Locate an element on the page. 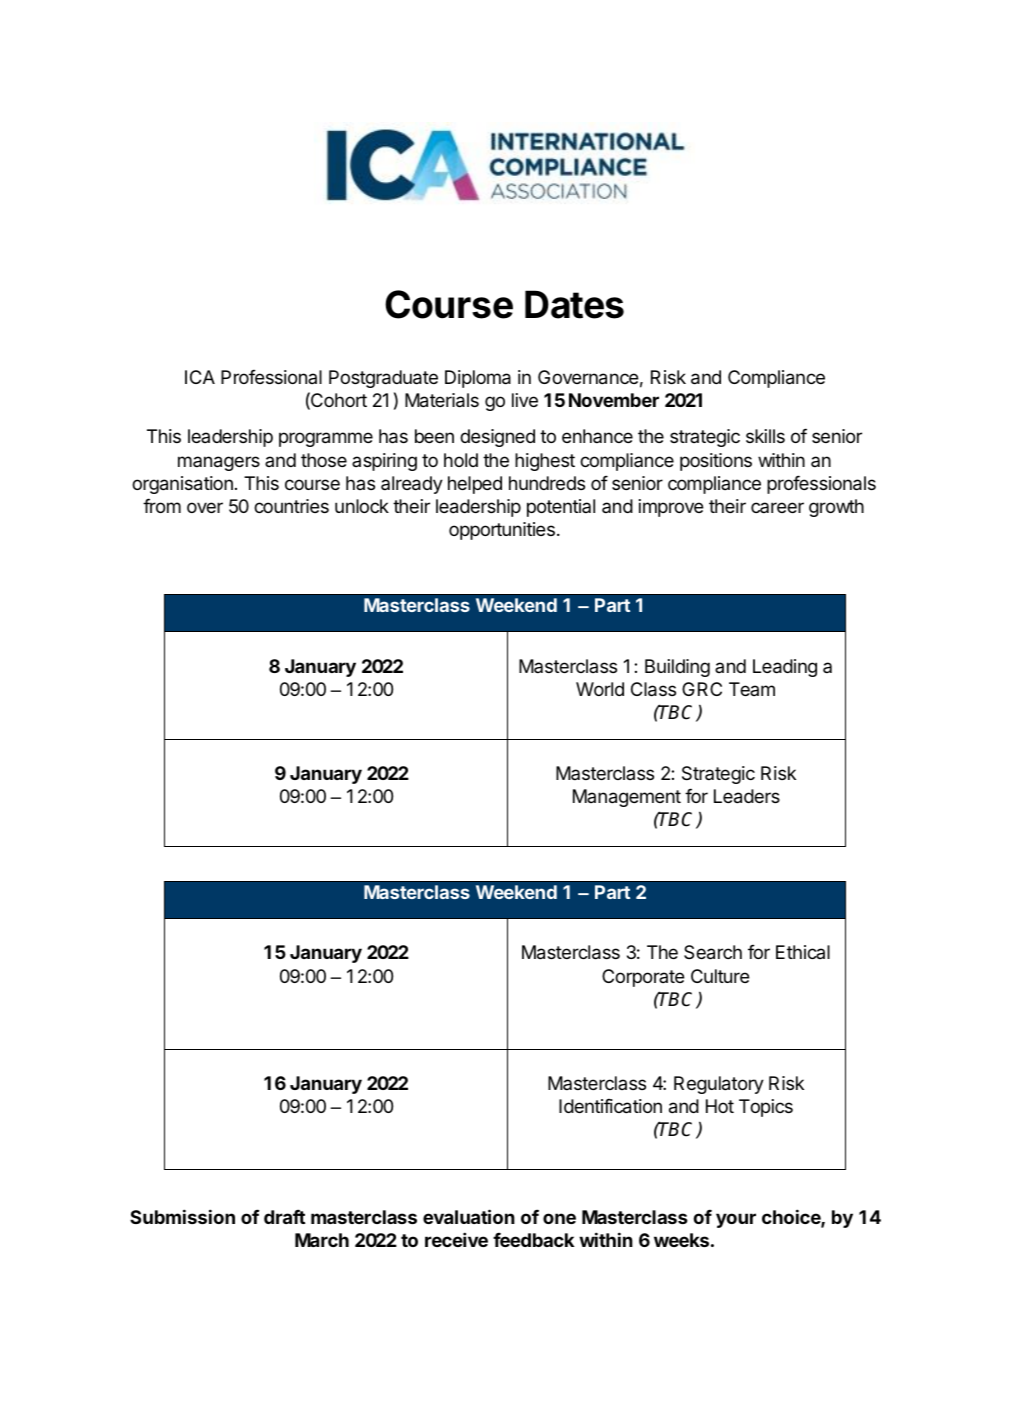 The image size is (1009, 1427). Management is located at coordinates (627, 798).
